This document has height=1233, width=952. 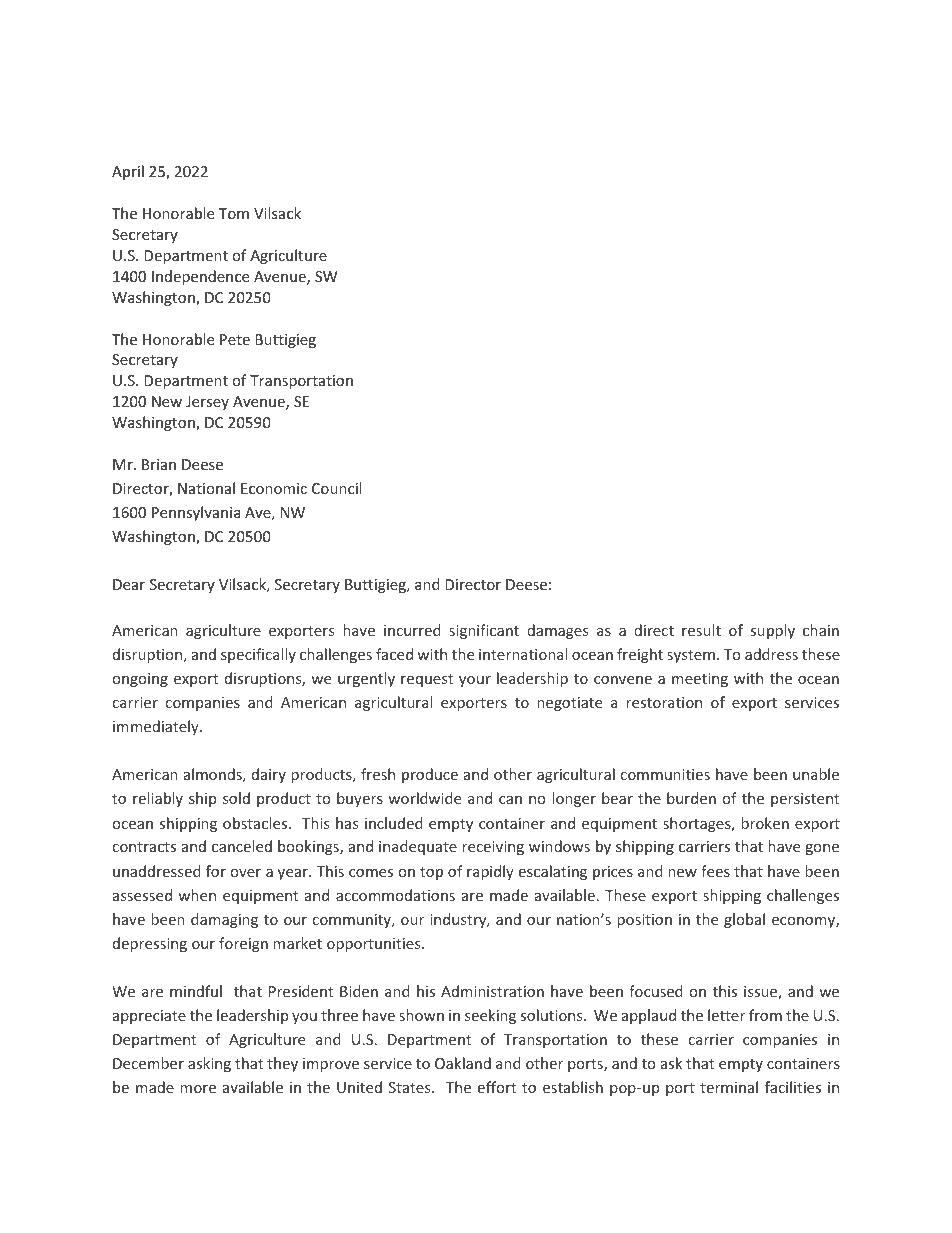 What do you see at coordinates (200, 277) in the document?
I see `Independence` at bounding box center [200, 277].
